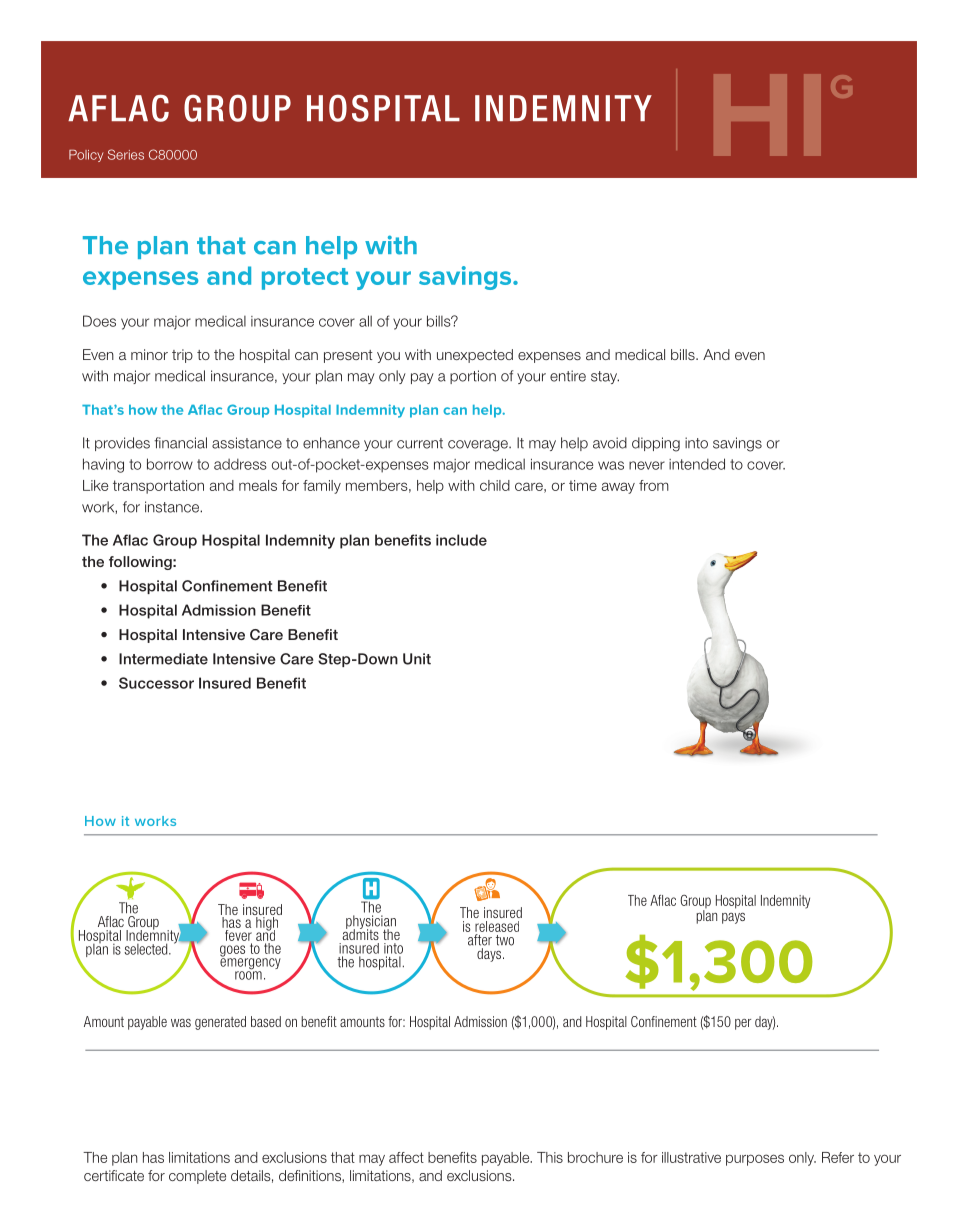  Describe the element at coordinates (654, 485) in the document. I see `from` at that location.
